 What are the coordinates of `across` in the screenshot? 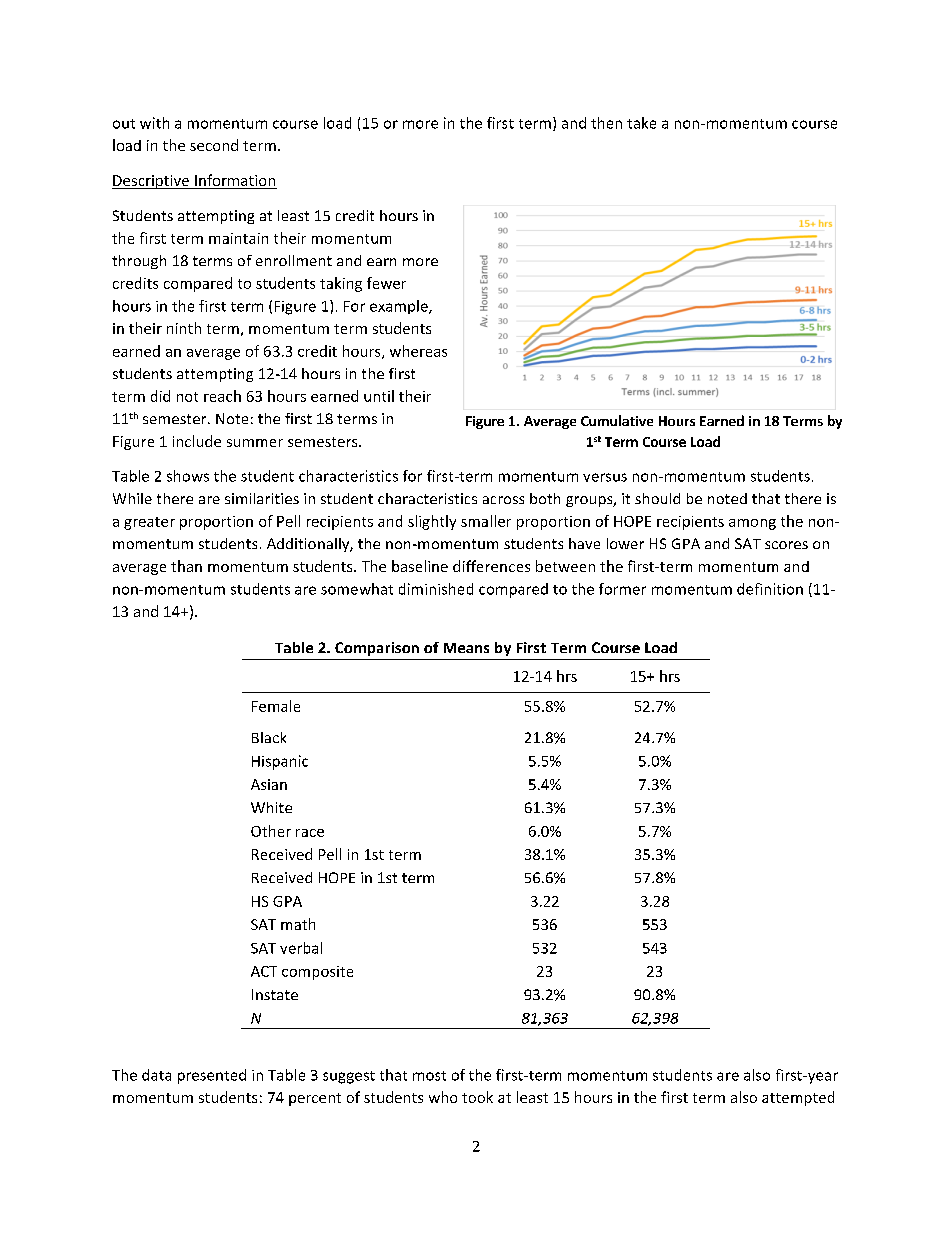 It's located at (503, 500).
